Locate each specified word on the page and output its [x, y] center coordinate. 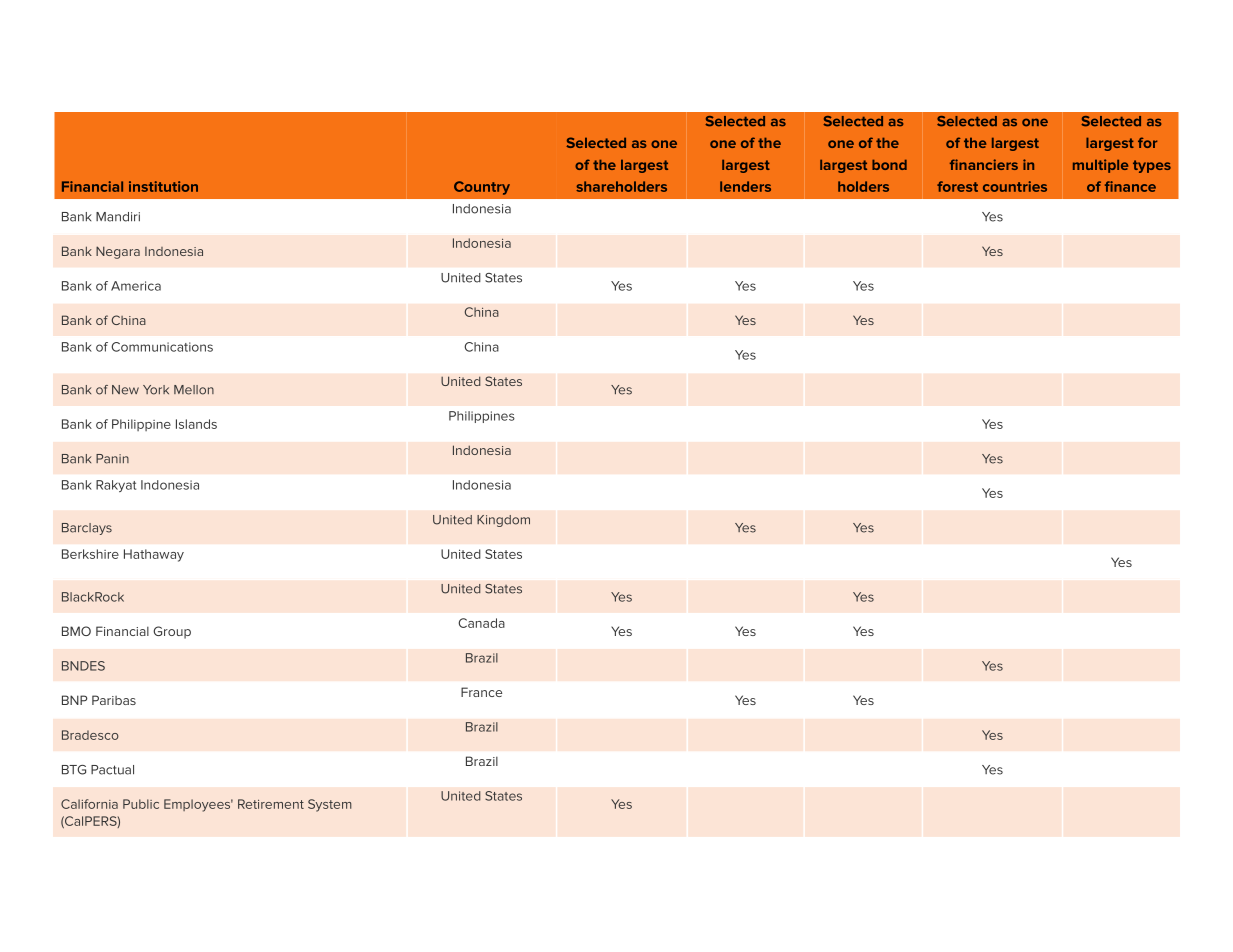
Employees [198, 805]
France [481, 692]
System [330, 805]
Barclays [87, 529]
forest [957, 186]
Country [482, 188]
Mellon [194, 390]
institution [163, 186]
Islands [196, 424]
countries [1015, 186]
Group [172, 632]
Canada [481, 623]
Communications [162, 347]
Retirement [271, 804]
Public [141, 804]
